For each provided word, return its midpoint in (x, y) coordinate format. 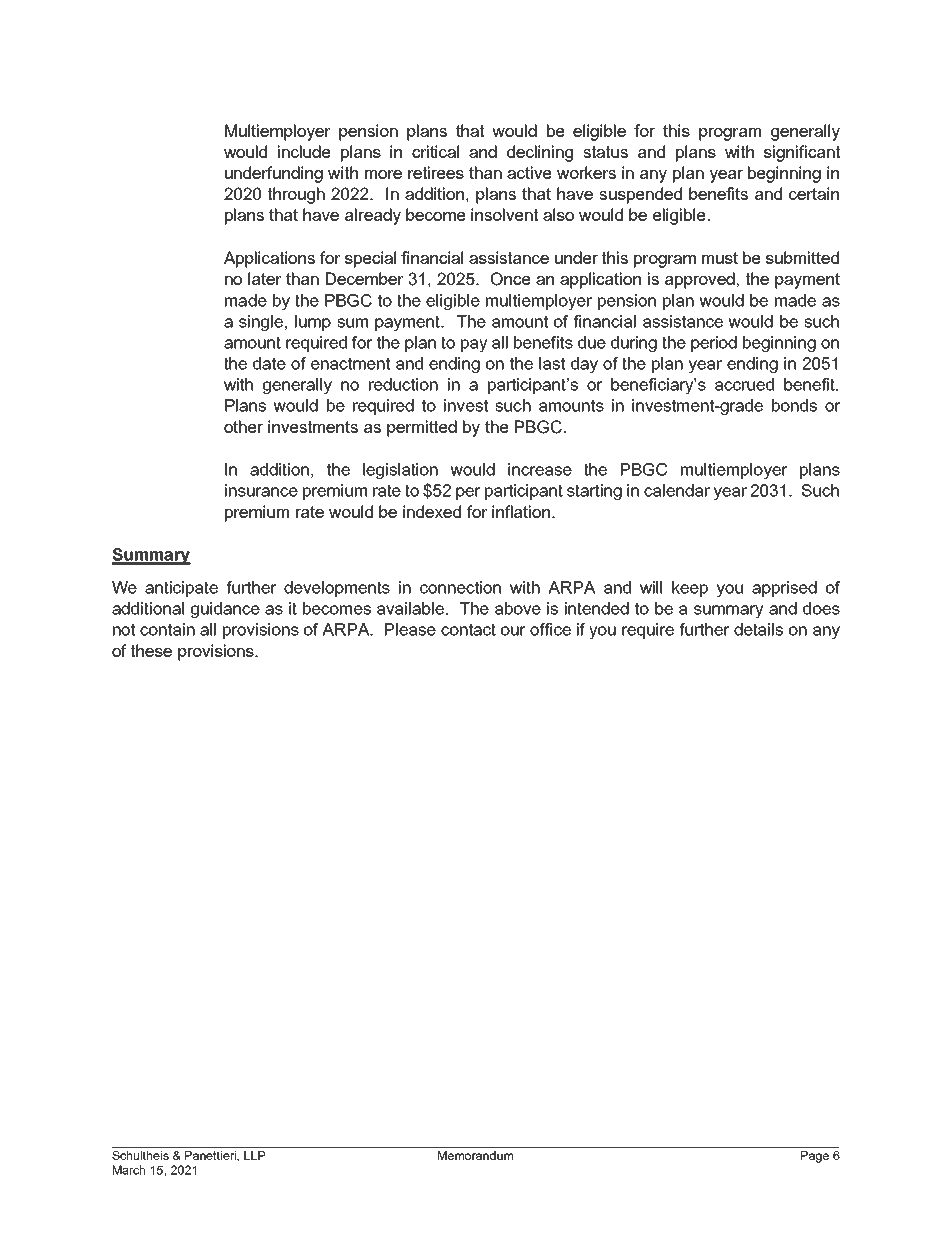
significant (802, 153)
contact (468, 629)
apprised (784, 589)
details (758, 629)
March (129, 1170)
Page (815, 1157)
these (151, 650)
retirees (436, 172)
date (269, 363)
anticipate (181, 589)
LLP (254, 1155)
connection (460, 587)
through (296, 195)
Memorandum (475, 1155)
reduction (403, 384)
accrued (744, 384)
